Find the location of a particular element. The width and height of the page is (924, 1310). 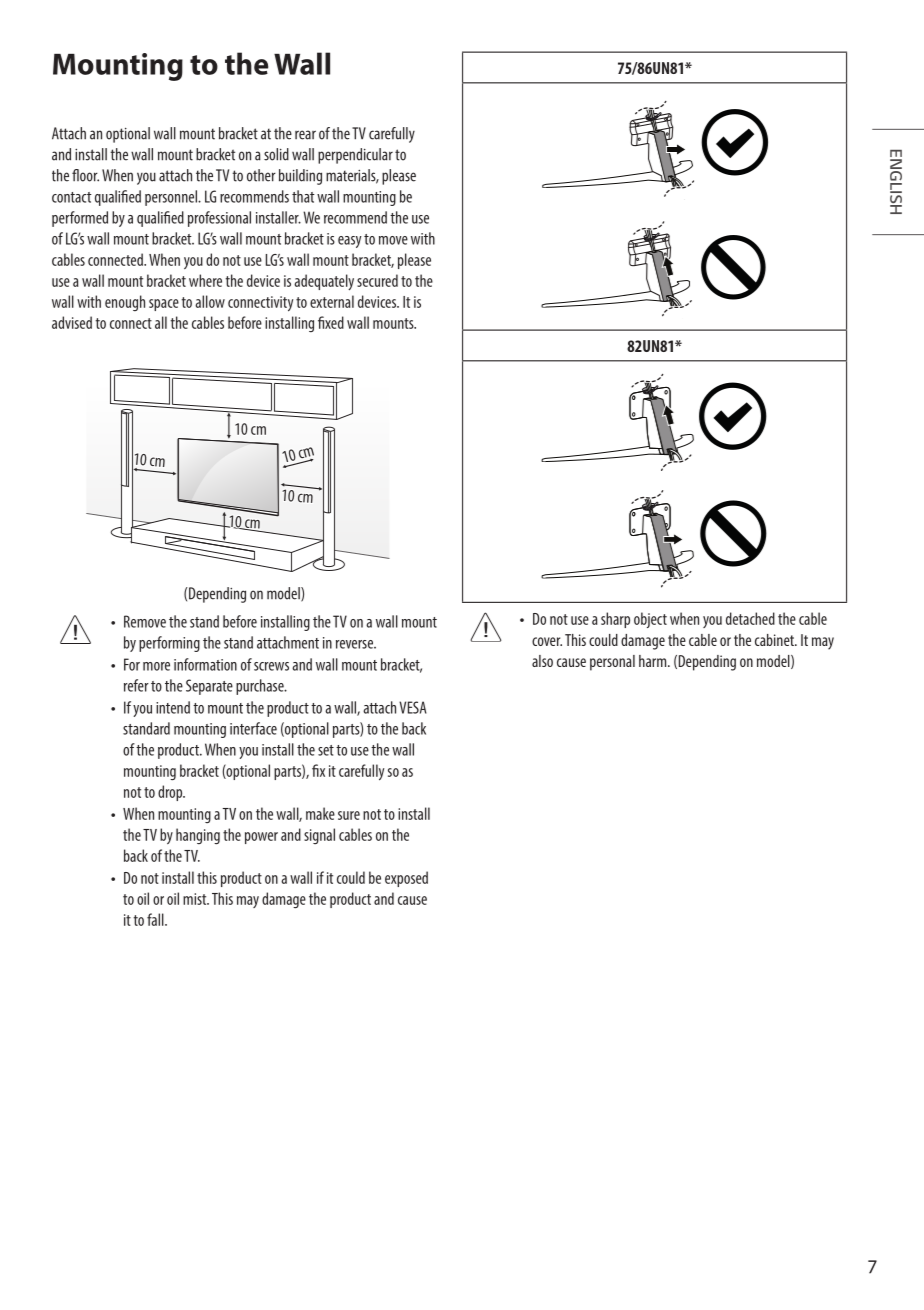

secured is located at coordinates (377, 280).
